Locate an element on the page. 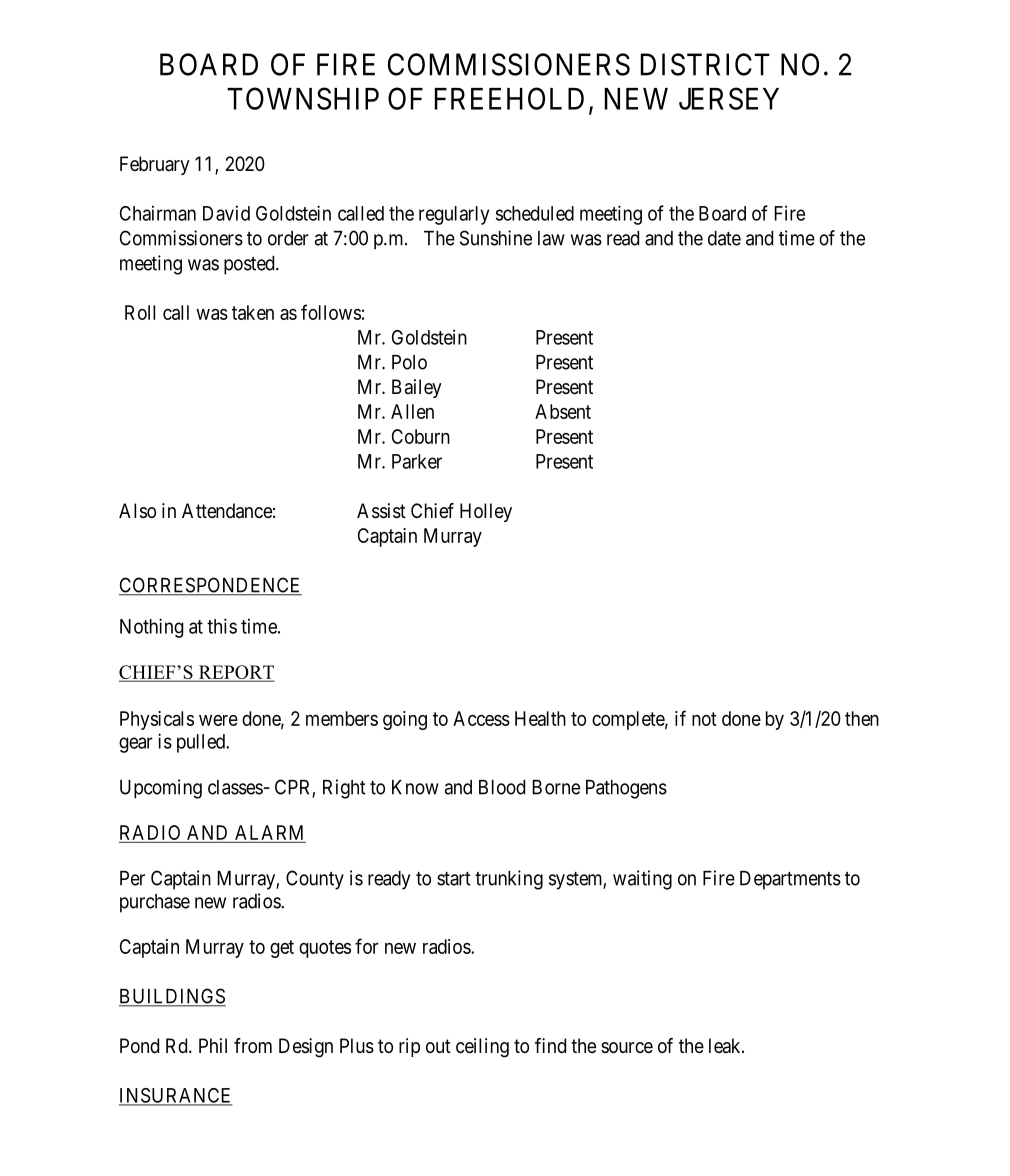 The height and width of the image is (1176, 1010). then is located at coordinates (862, 718).
